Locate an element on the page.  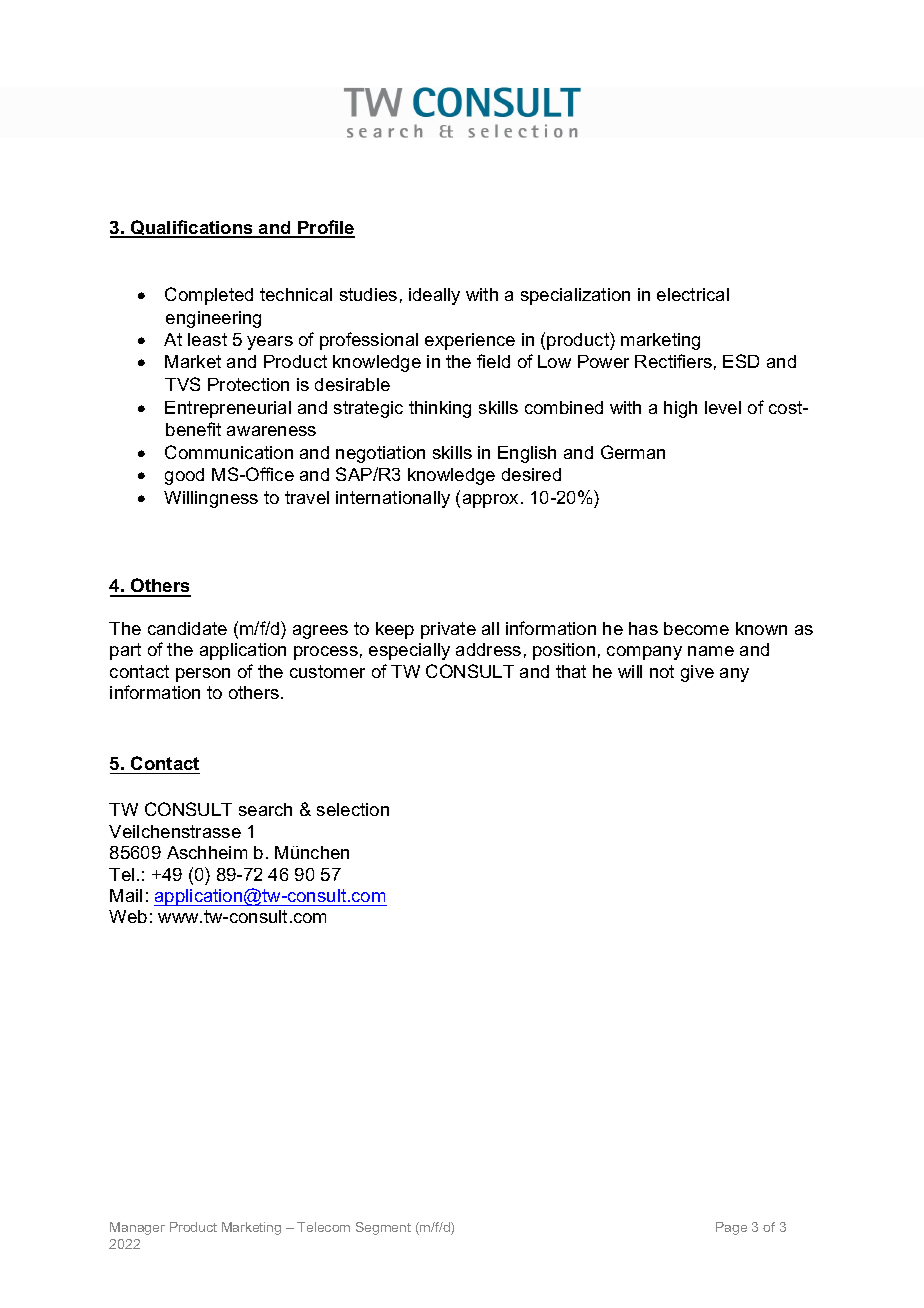
ideally is located at coordinates (434, 296).
